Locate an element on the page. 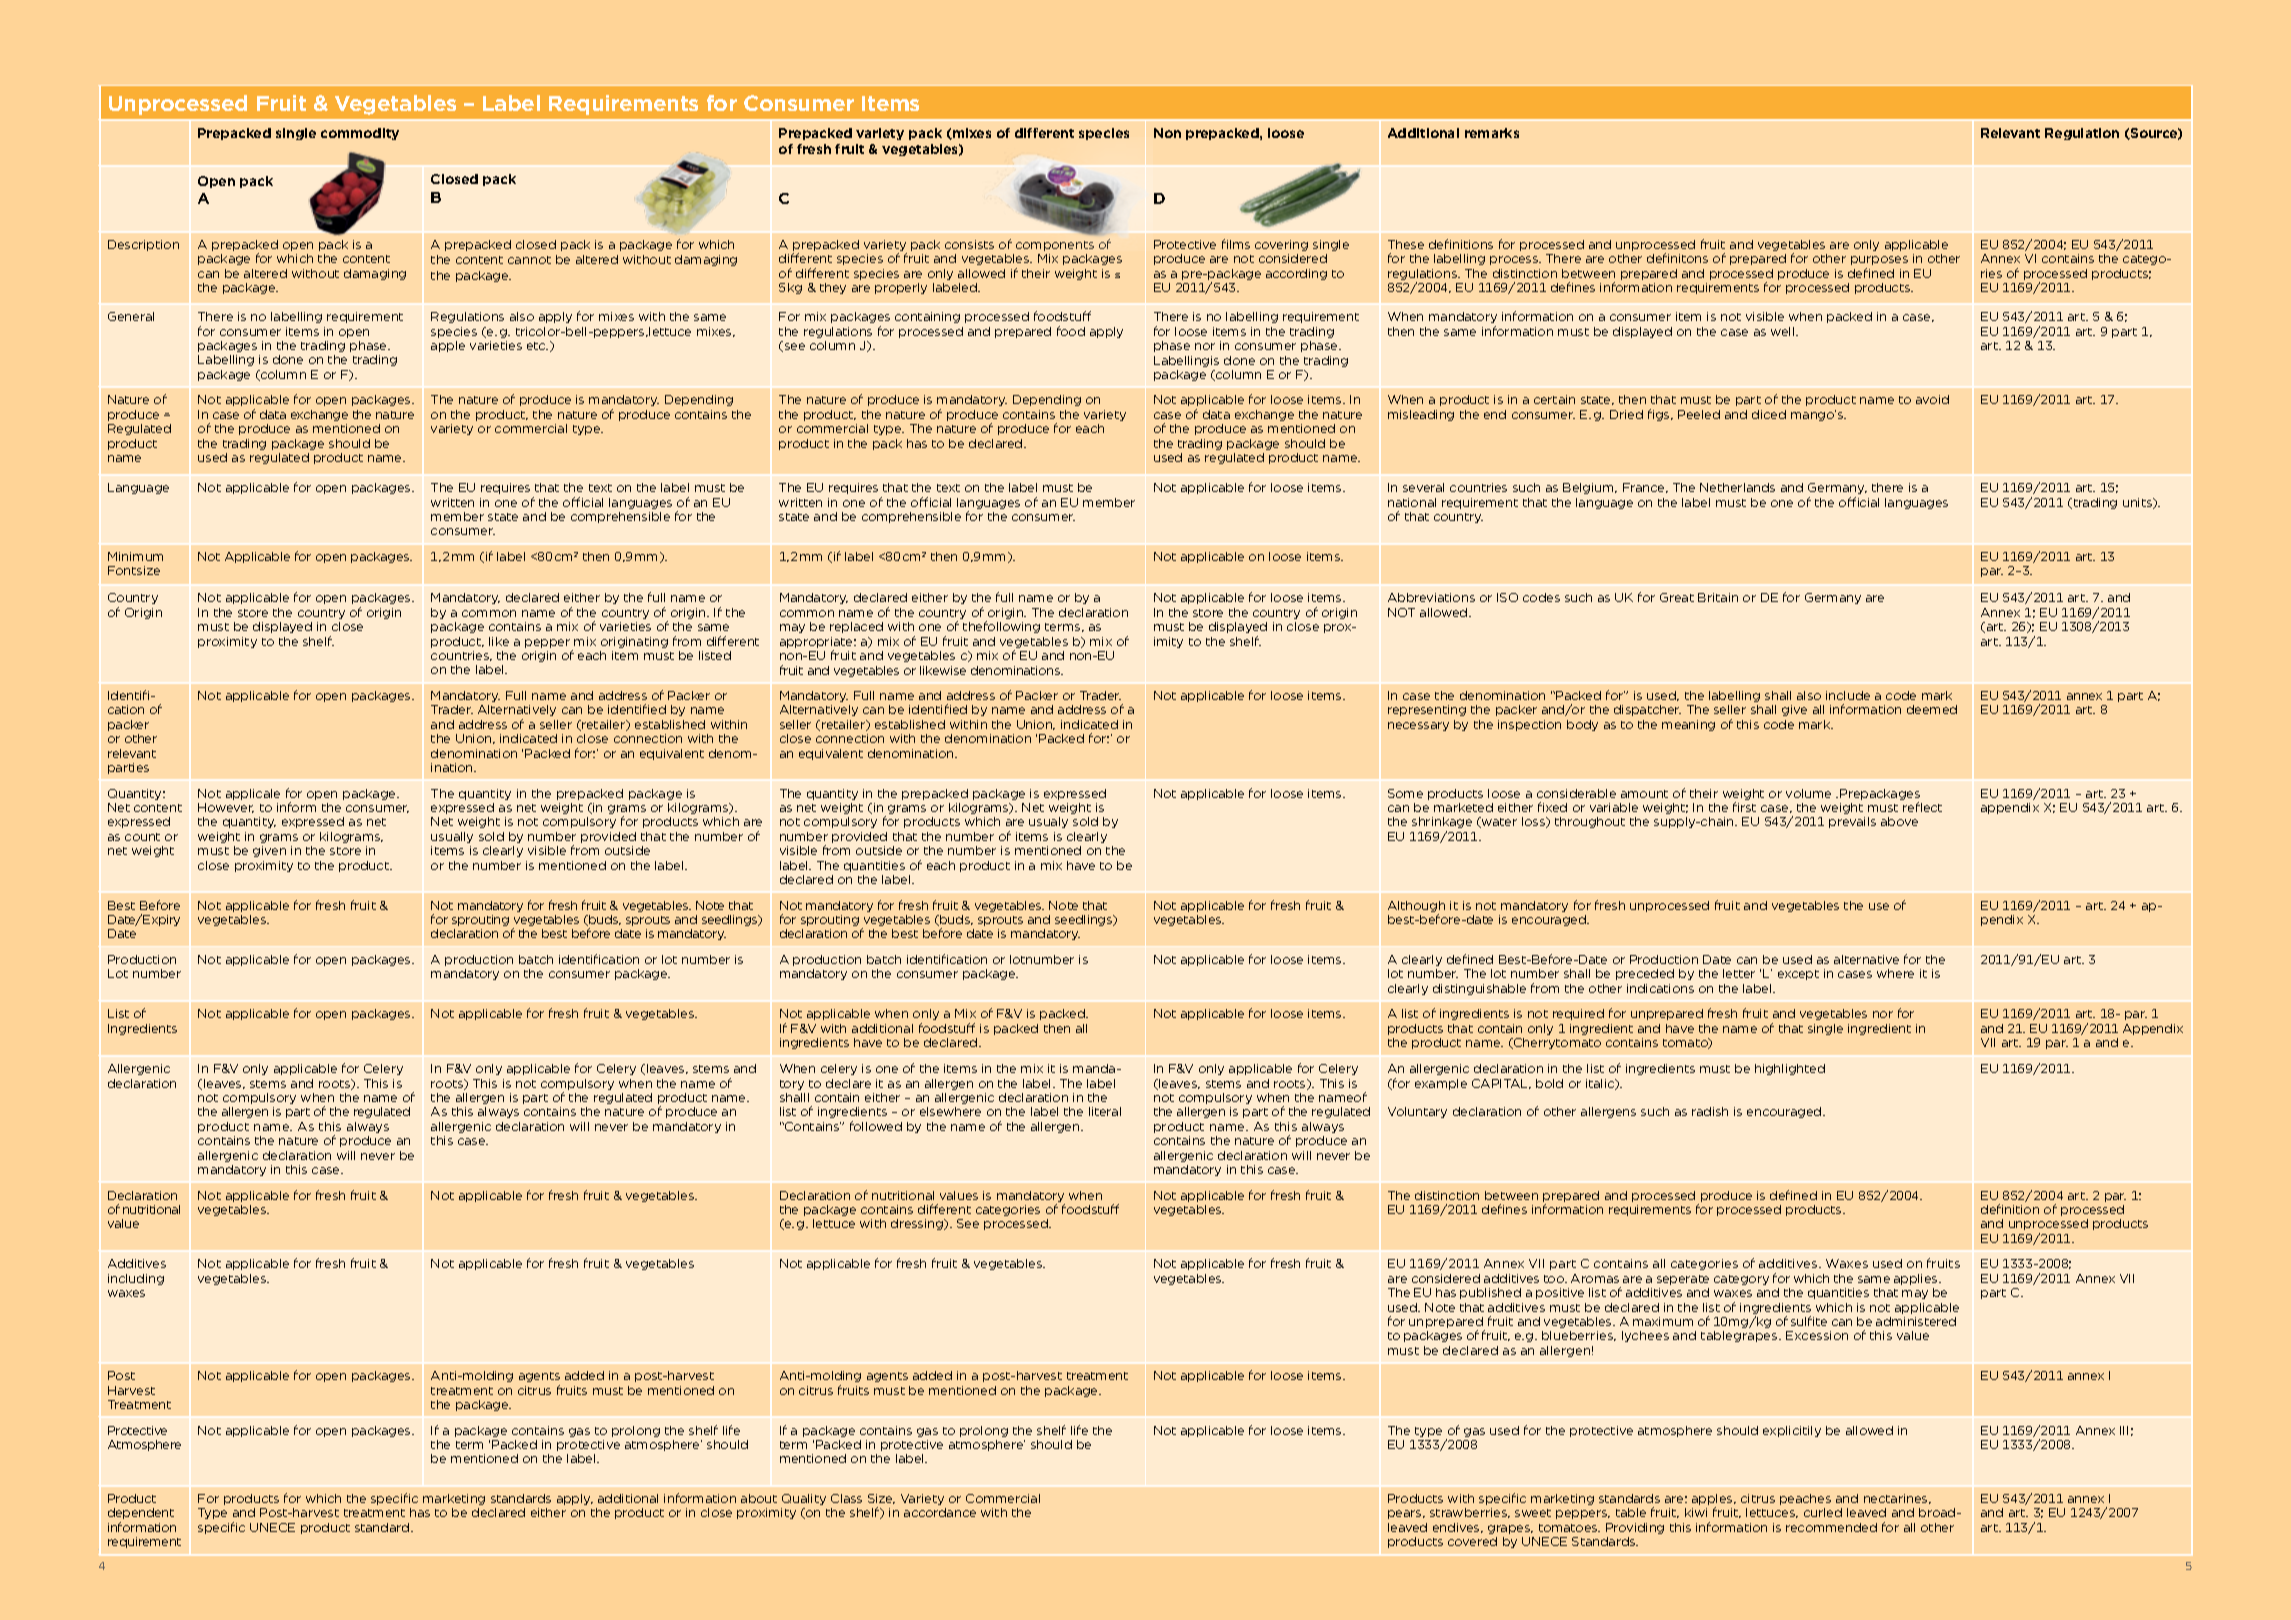 The width and height of the page is (2291, 1620). Minimum is located at coordinates (135, 556).
